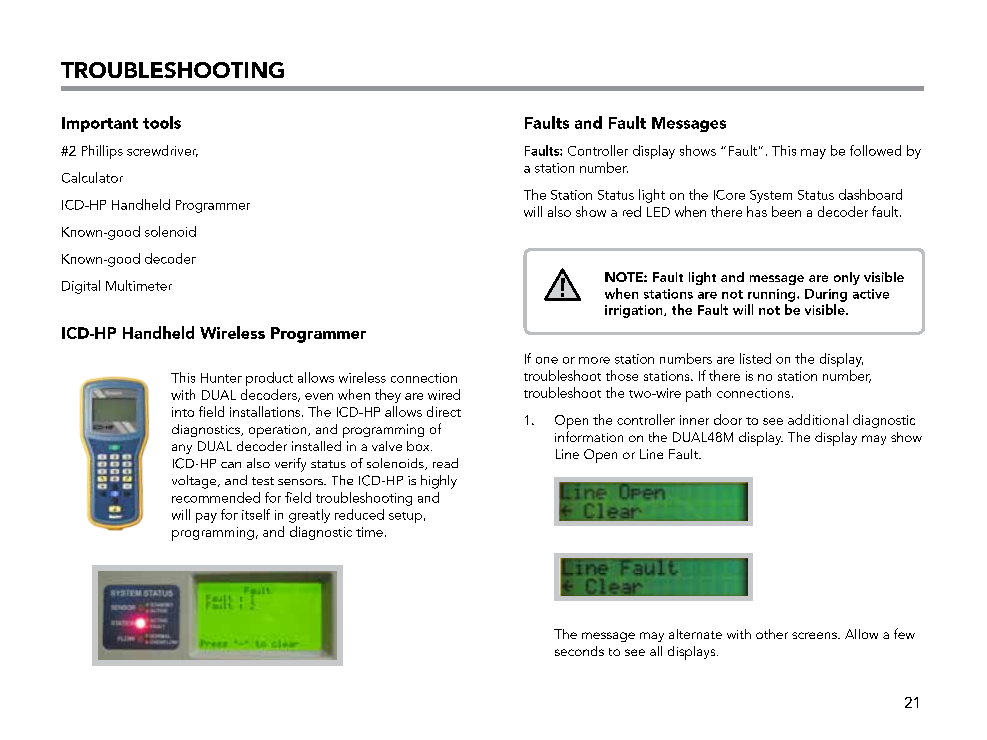 This screenshot has height=740, width=987. Describe the element at coordinates (755, 358) in the screenshot. I see `listed` at that location.
